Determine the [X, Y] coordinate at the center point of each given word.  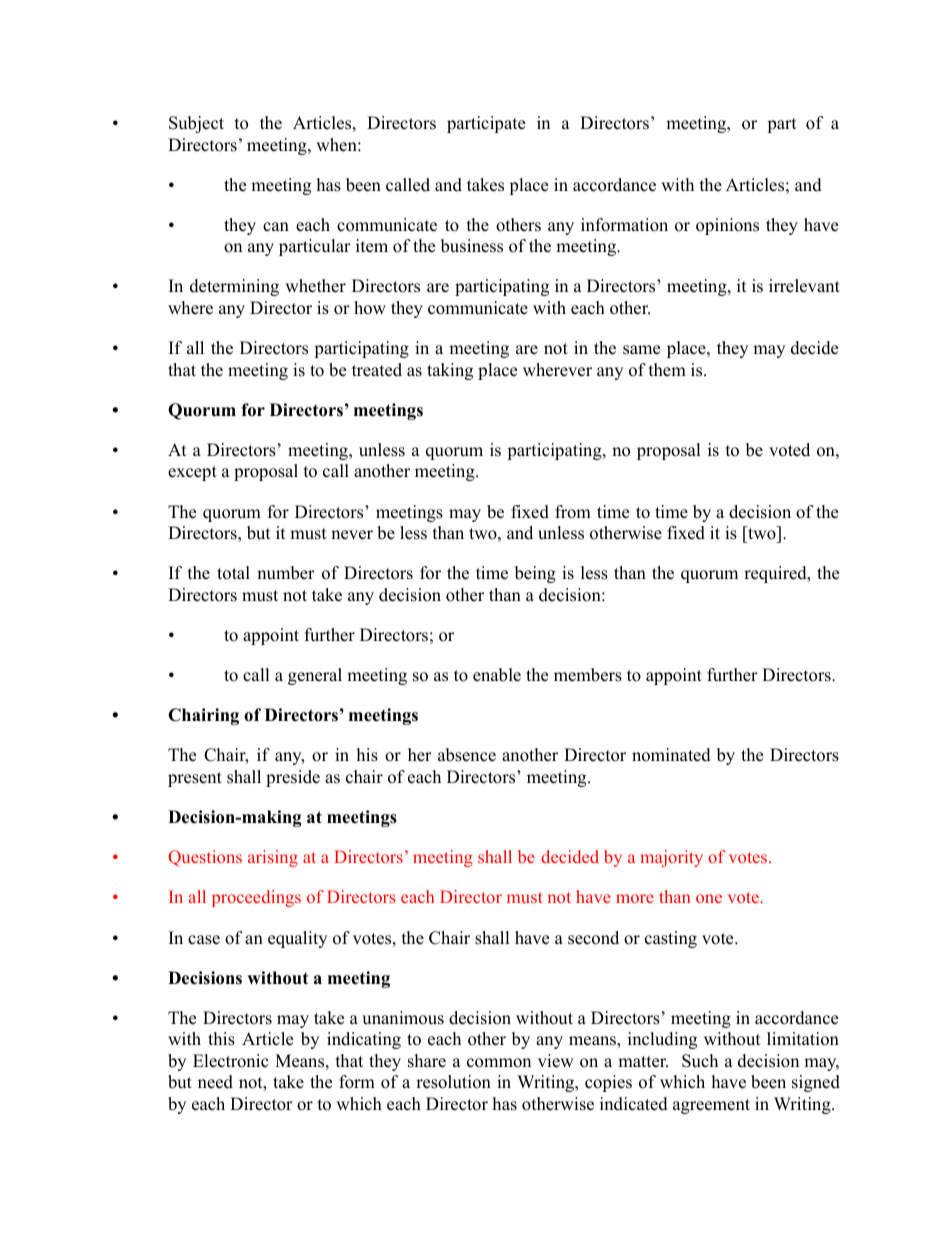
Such [700, 1061]
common [499, 1063]
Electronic [230, 1061]
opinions [727, 226]
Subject [196, 124]
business [472, 246]
